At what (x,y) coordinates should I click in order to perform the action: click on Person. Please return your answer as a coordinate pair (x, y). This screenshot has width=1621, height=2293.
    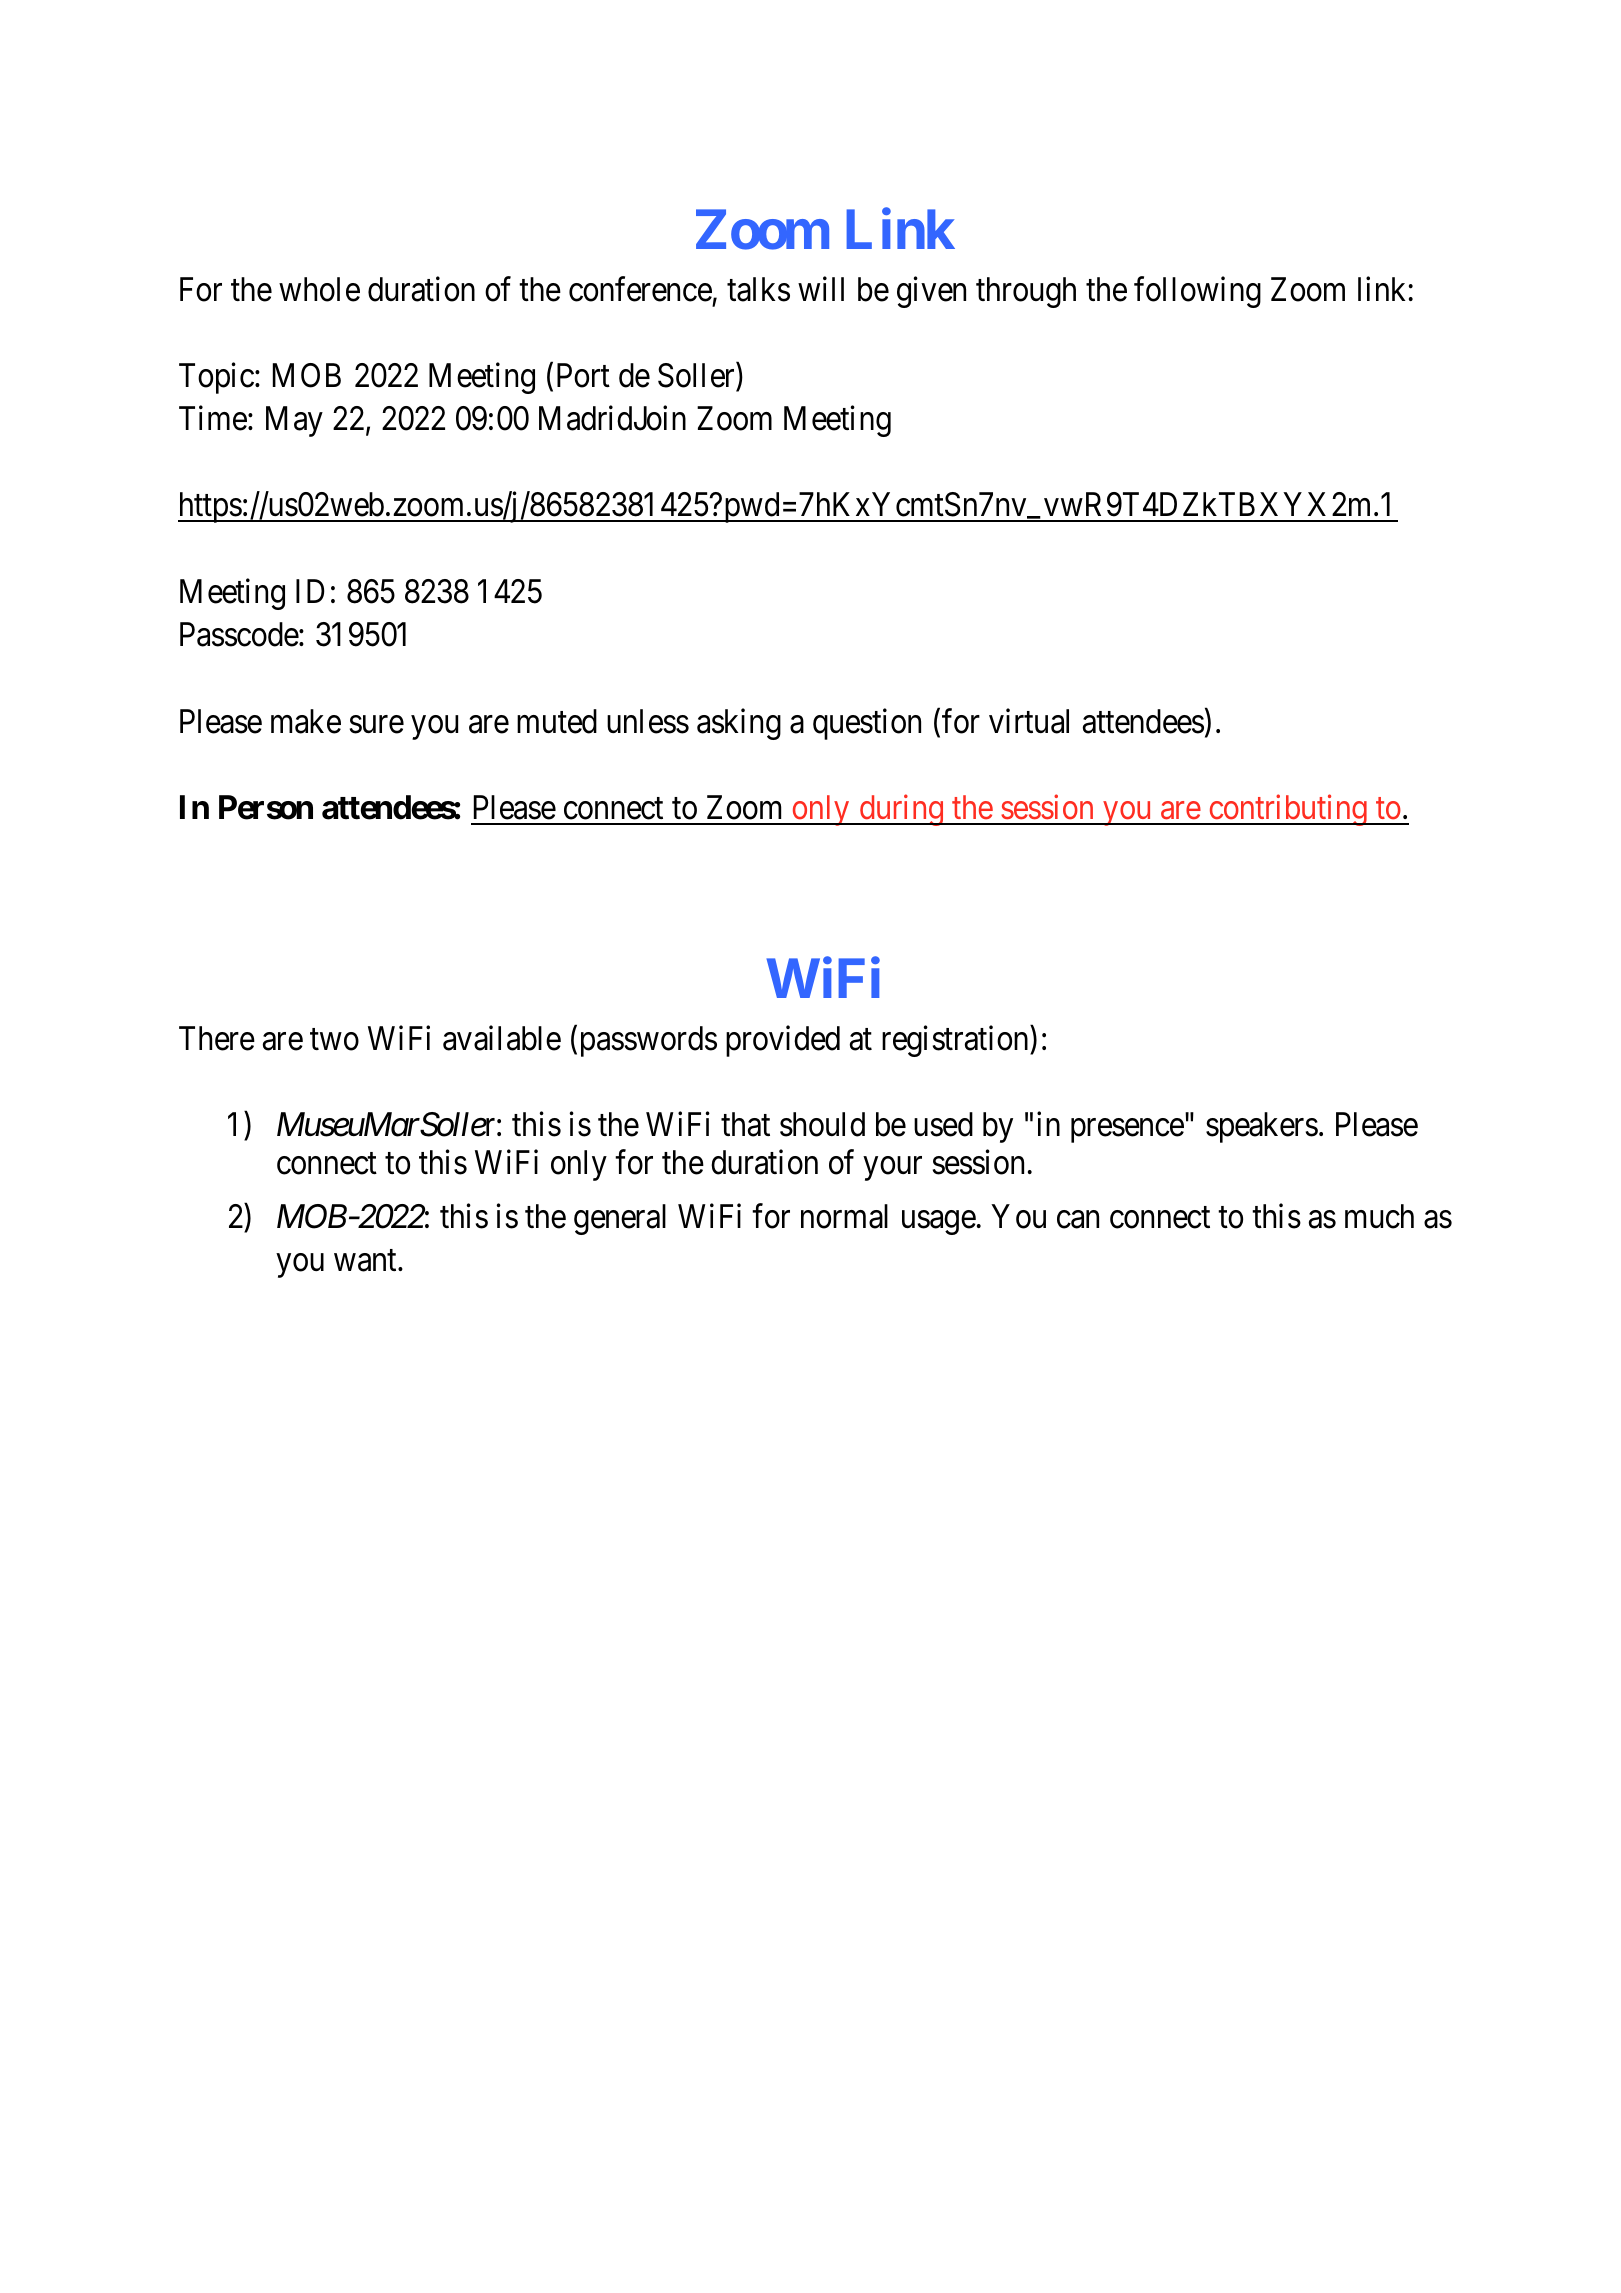
    Looking at the image, I should click on (266, 807).
